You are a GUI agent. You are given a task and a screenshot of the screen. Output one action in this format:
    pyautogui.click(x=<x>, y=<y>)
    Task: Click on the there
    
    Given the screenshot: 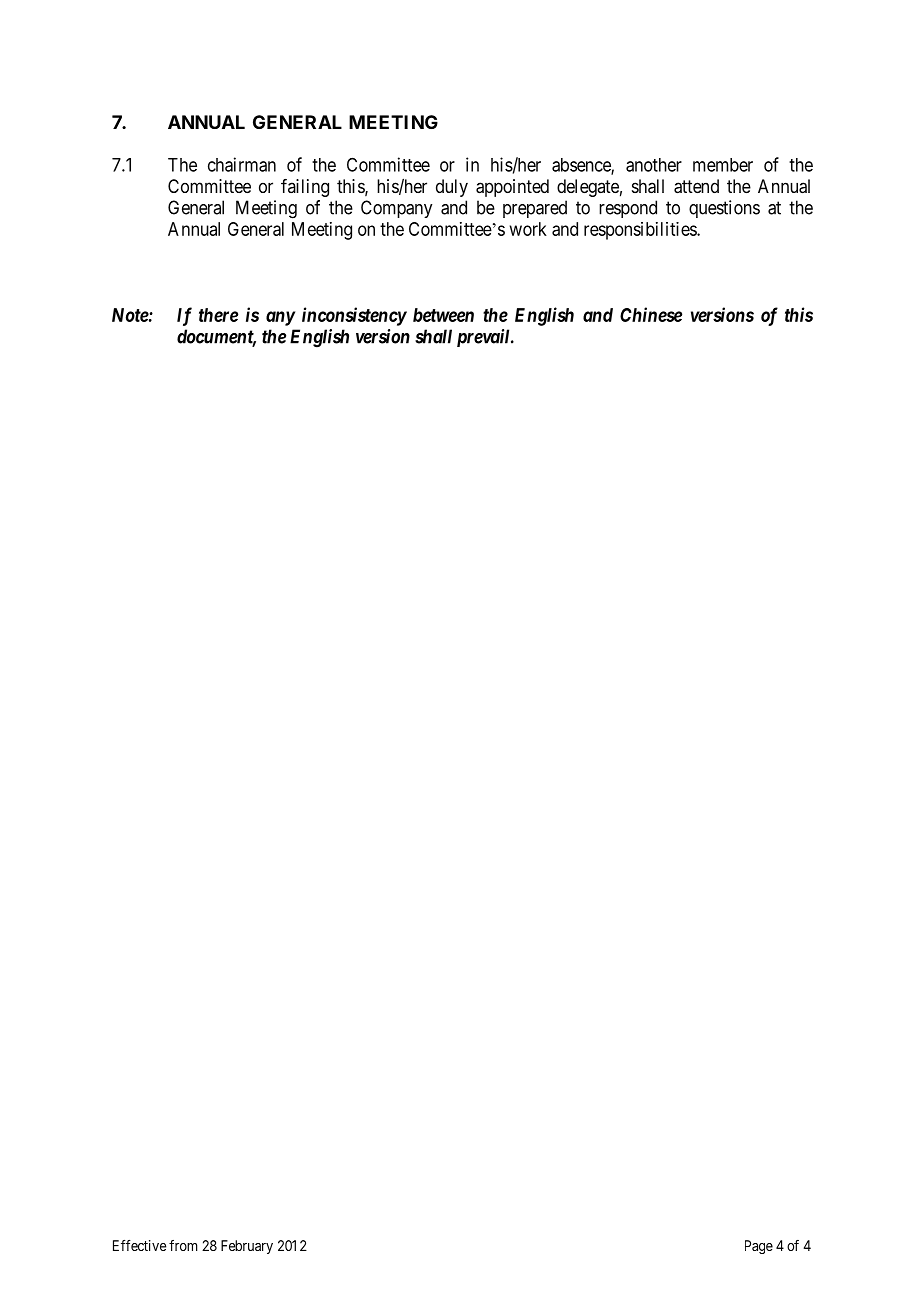 What is the action you would take?
    pyautogui.click(x=218, y=315)
